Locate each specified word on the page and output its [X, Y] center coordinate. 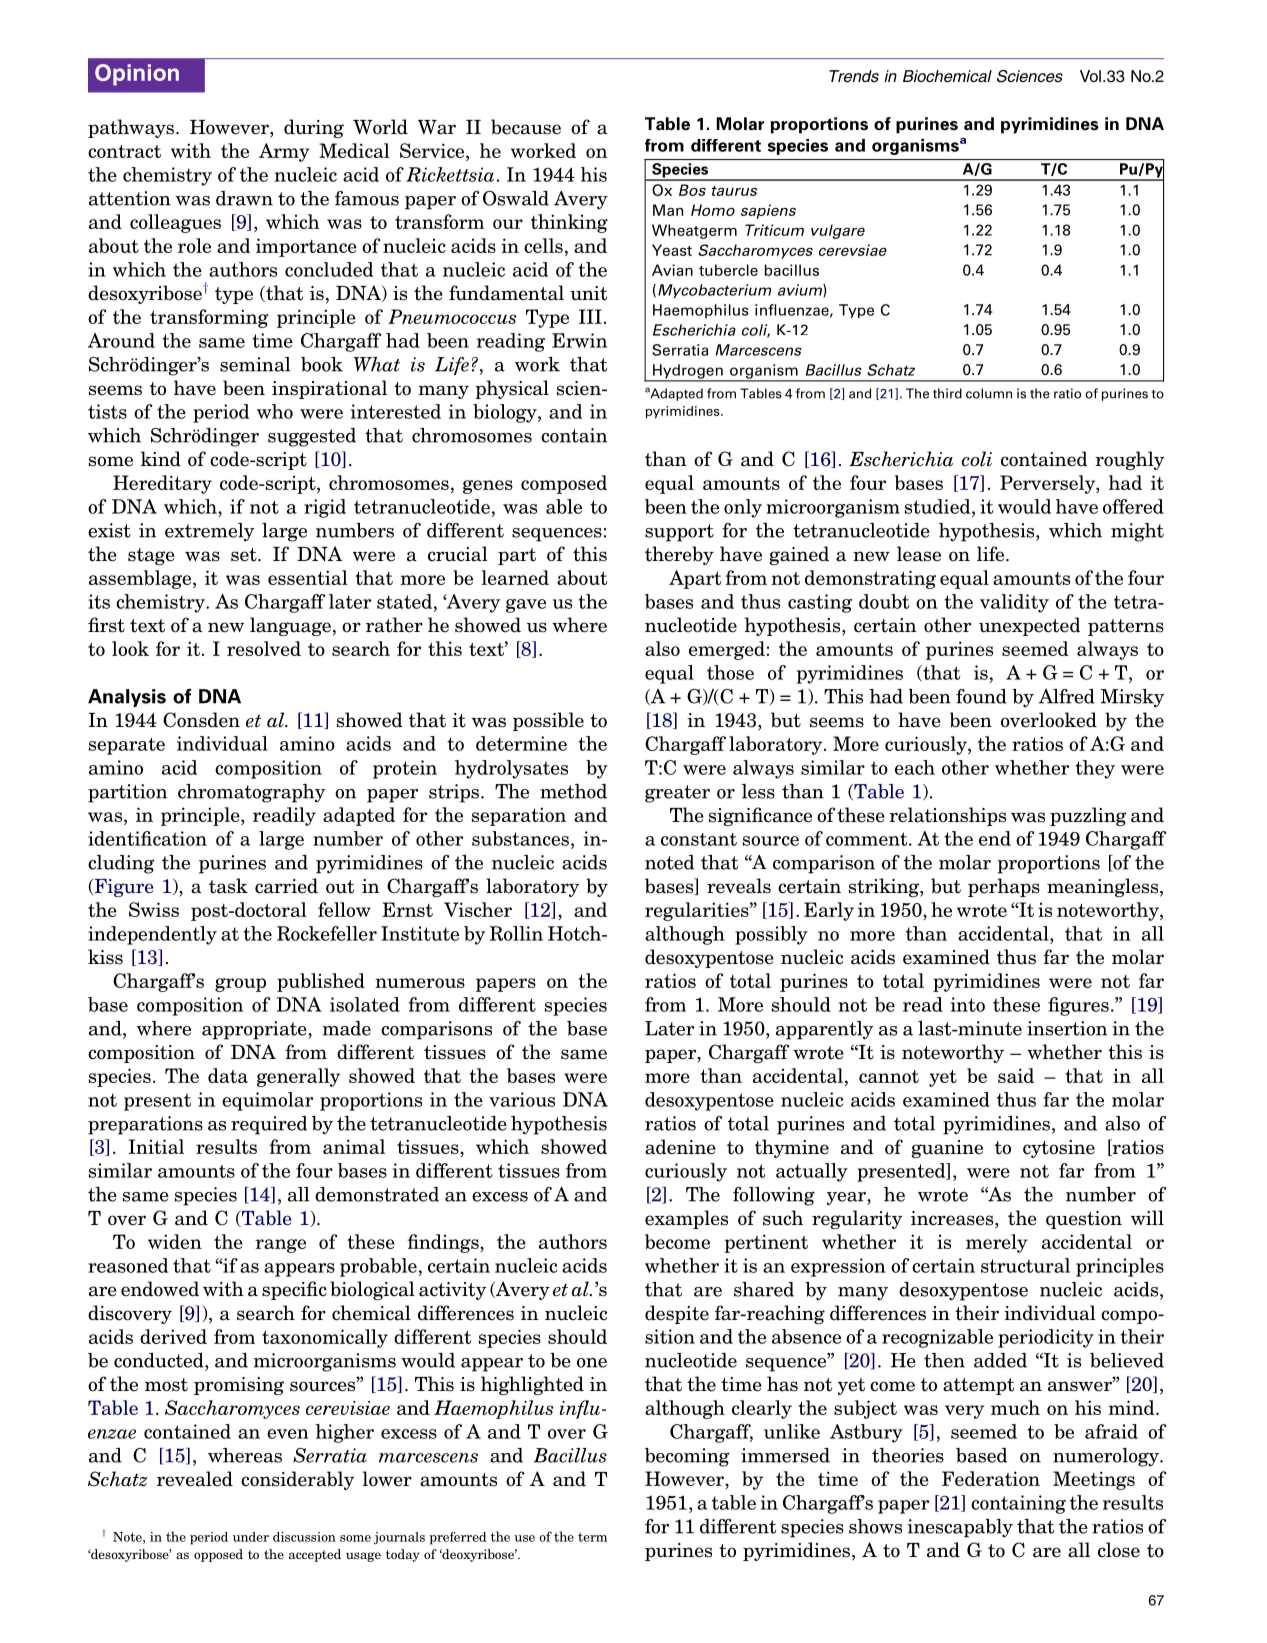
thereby [679, 555]
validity [1014, 603]
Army [284, 152]
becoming [687, 1457]
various [522, 1099]
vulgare [838, 231]
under [251, 1537]
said [1016, 1075]
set [245, 555]
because [526, 127]
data [228, 1075]
